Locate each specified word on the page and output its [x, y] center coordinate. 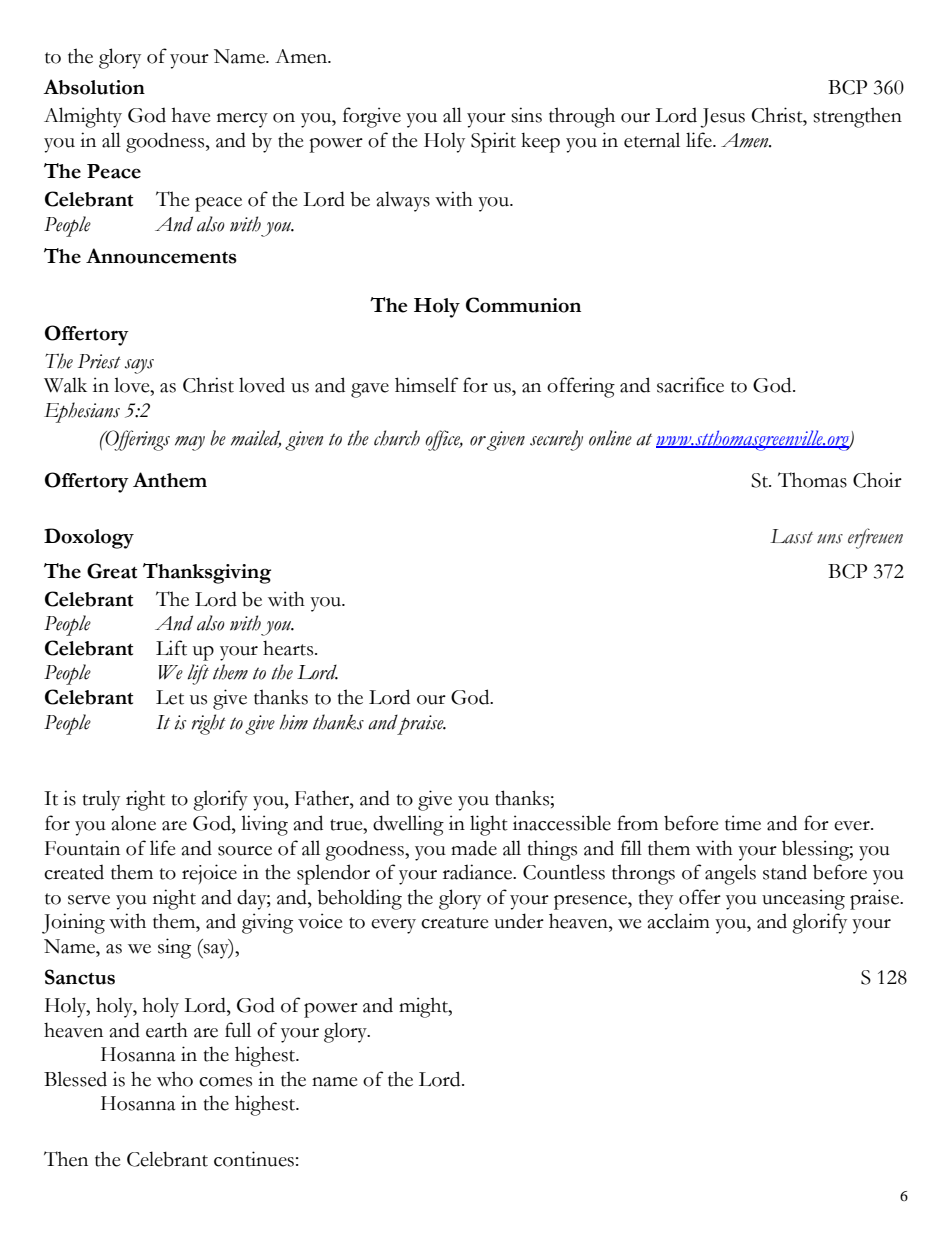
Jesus [722, 118]
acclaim [679, 921]
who [175, 1079]
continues [254, 1159]
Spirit [493, 142]
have [191, 115]
